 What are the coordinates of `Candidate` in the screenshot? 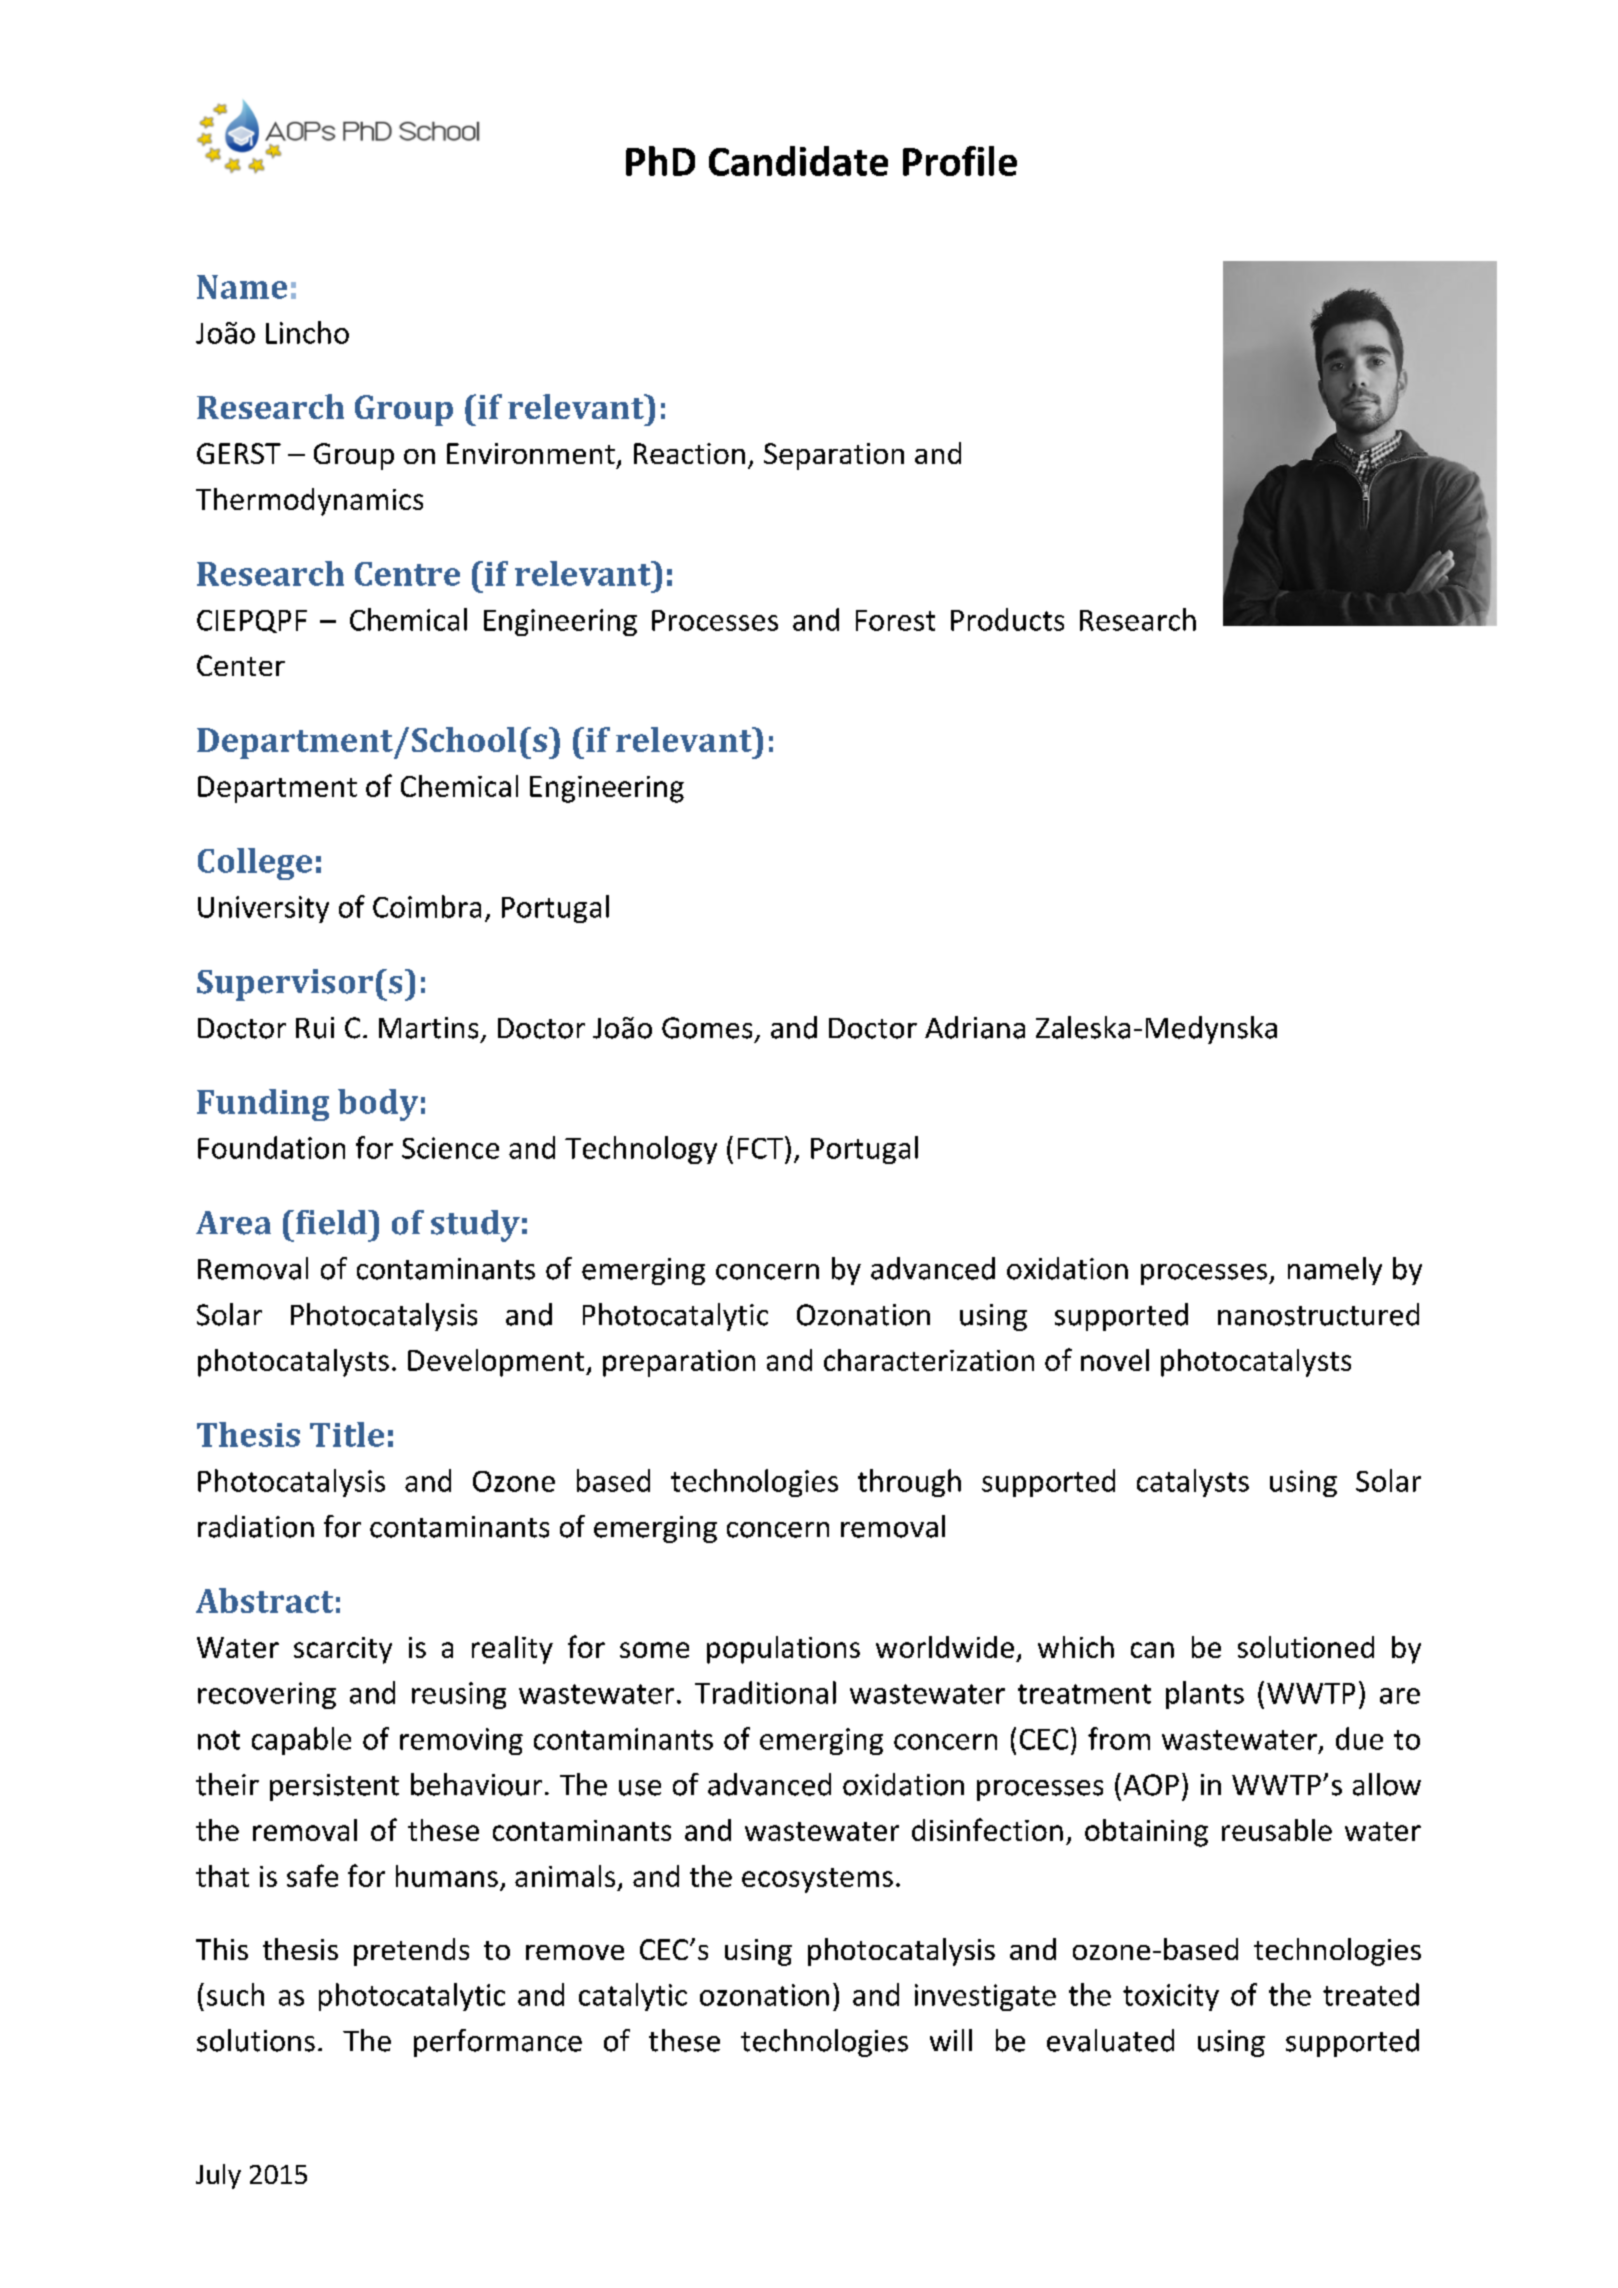 It's located at (798, 161).
